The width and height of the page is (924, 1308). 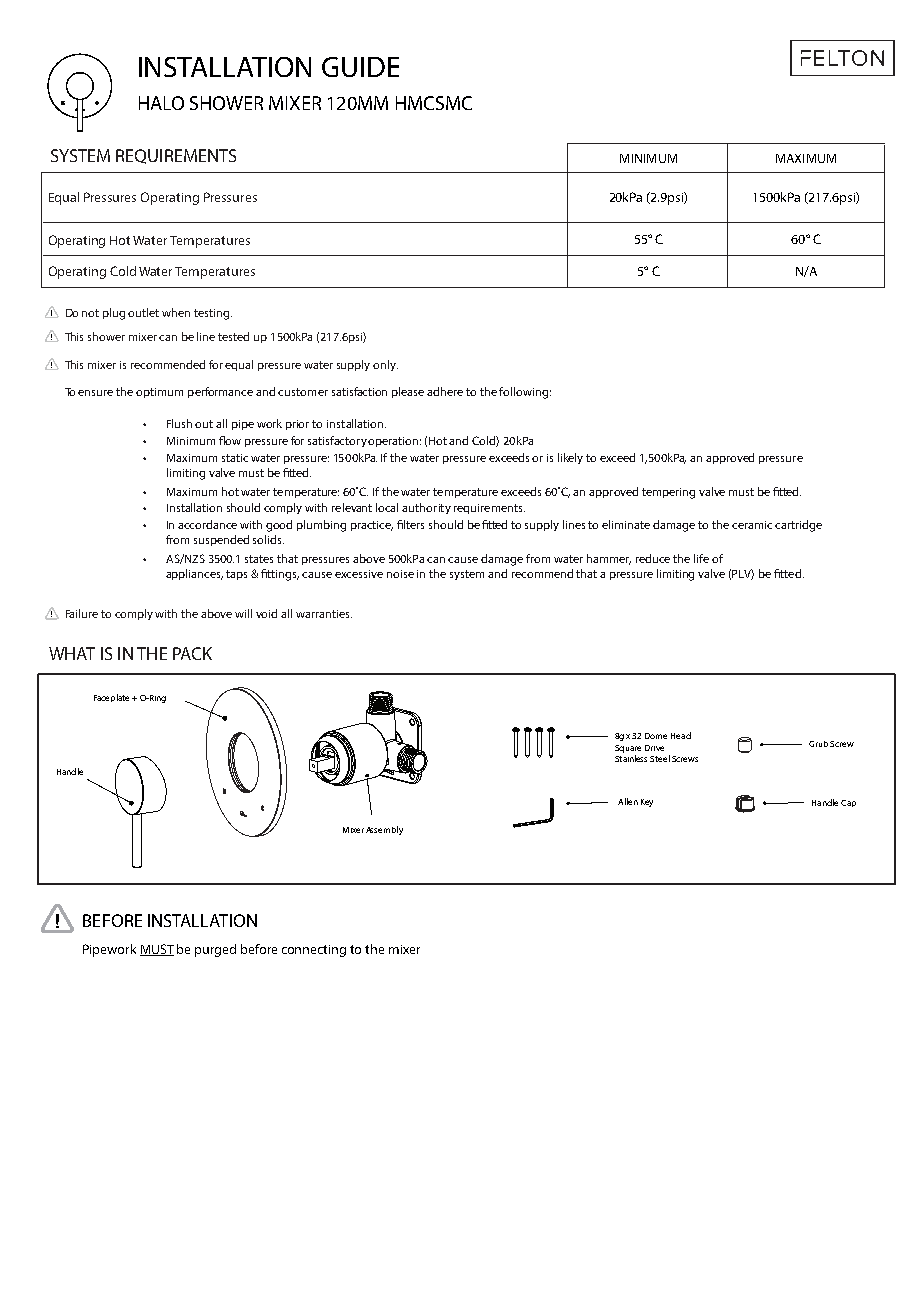 What do you see at coordinates (570, 458) in the page?
I see `likely` at bounding box center [570, 458].
